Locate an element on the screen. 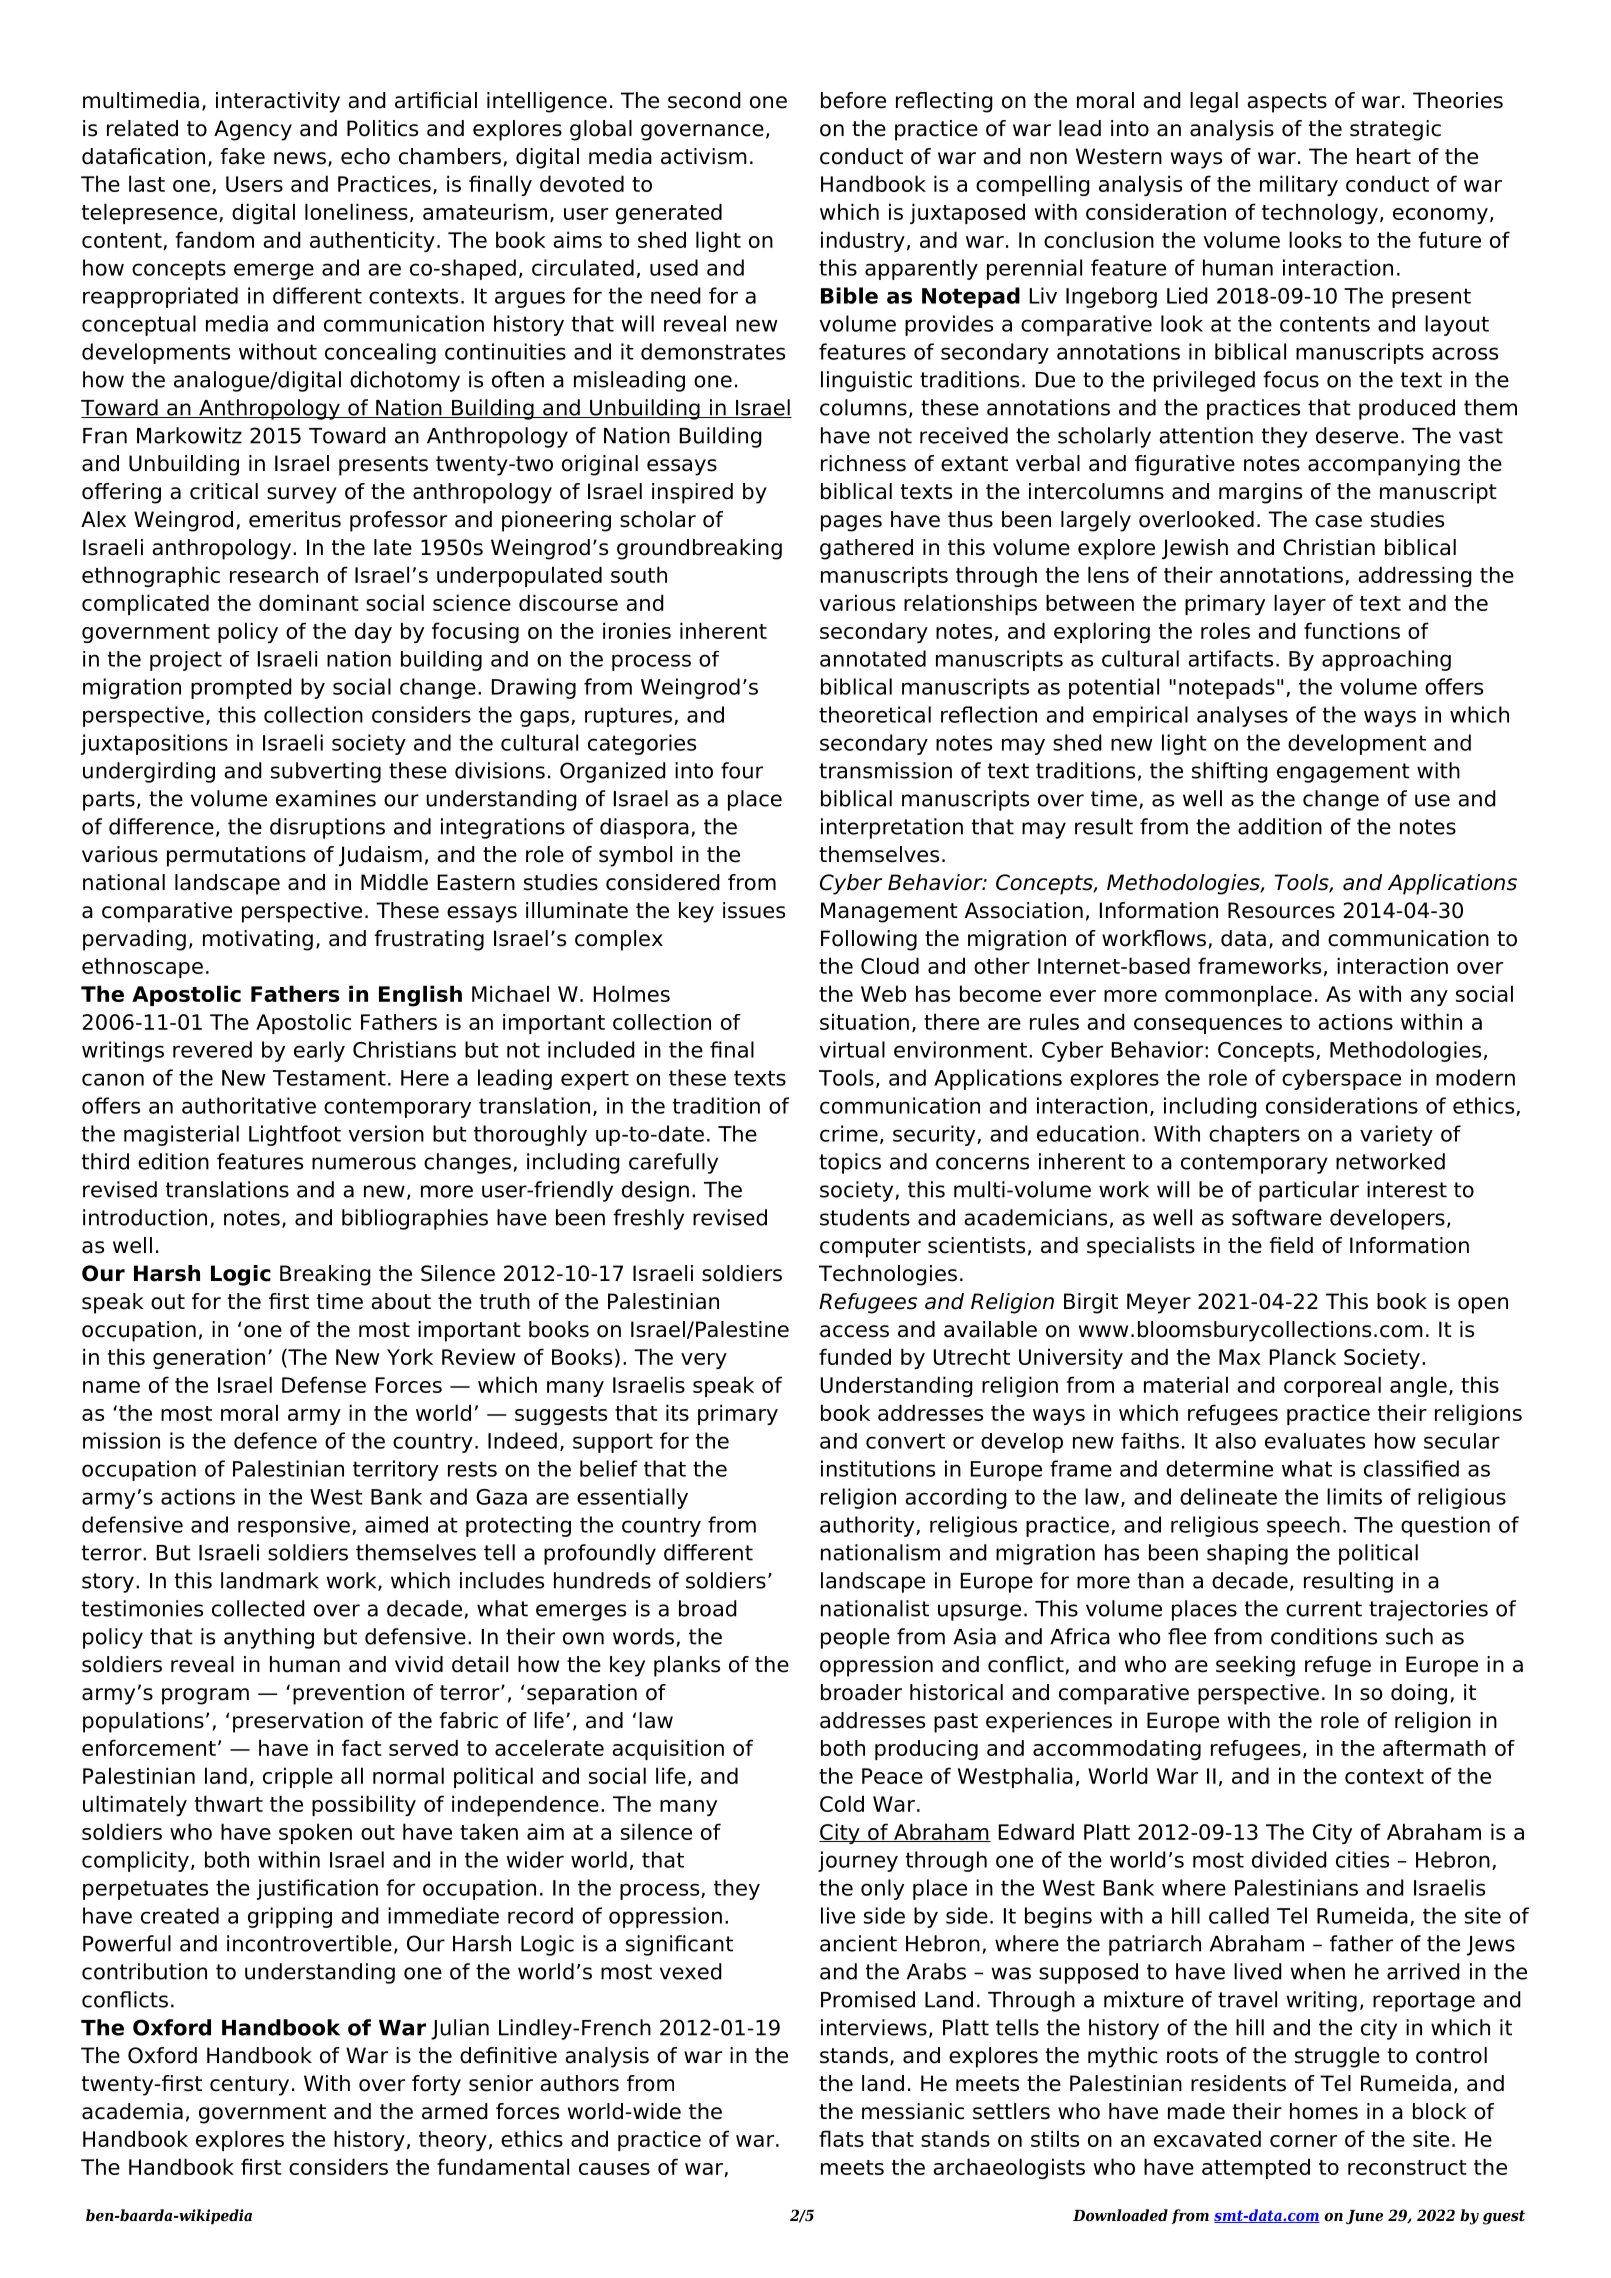  motivating is located at coordinates (258, 940).
